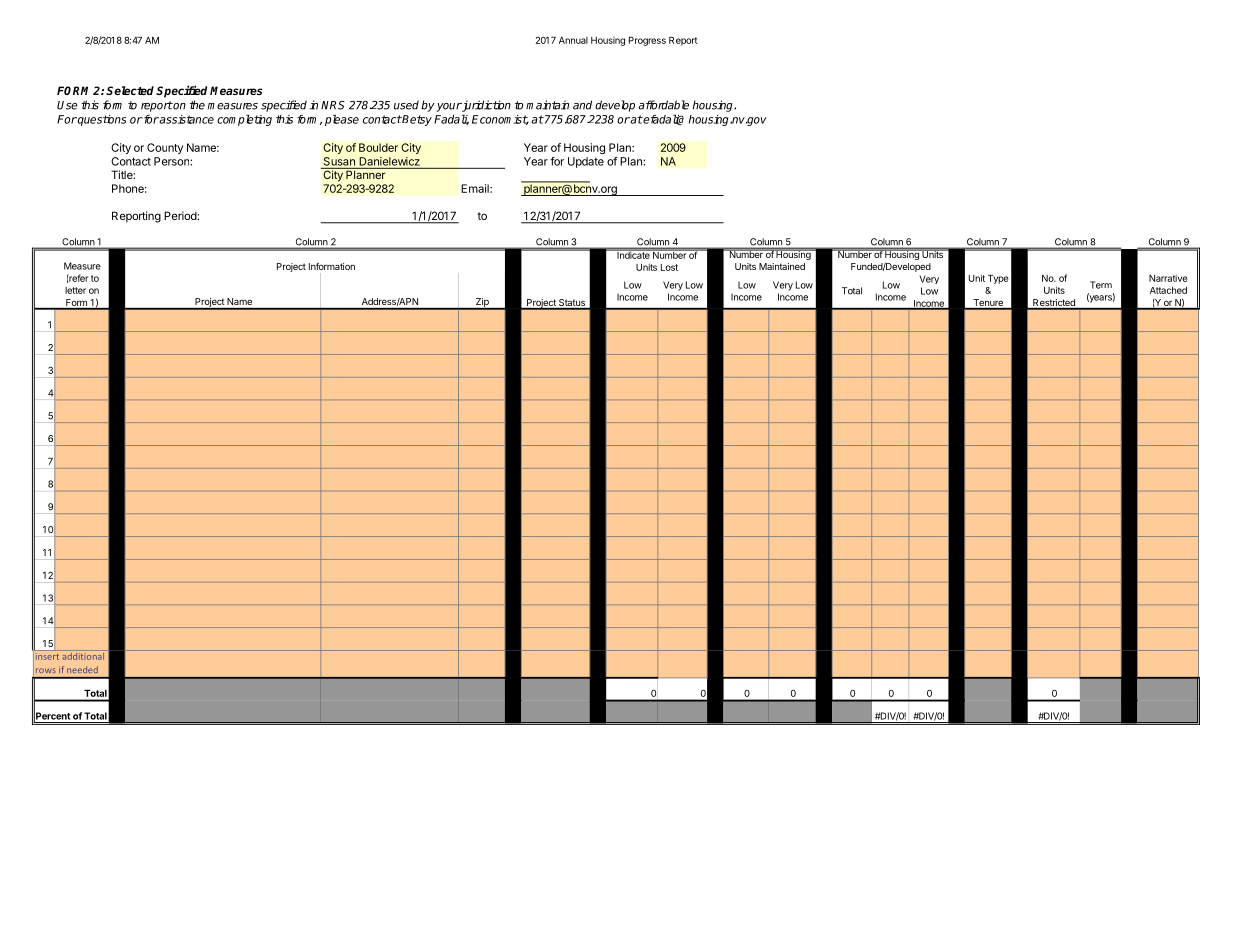 The width and height of the document is (1233, 952). Describe the element at coordinates (573, 40) in the document. I see `Annual` at that location.
